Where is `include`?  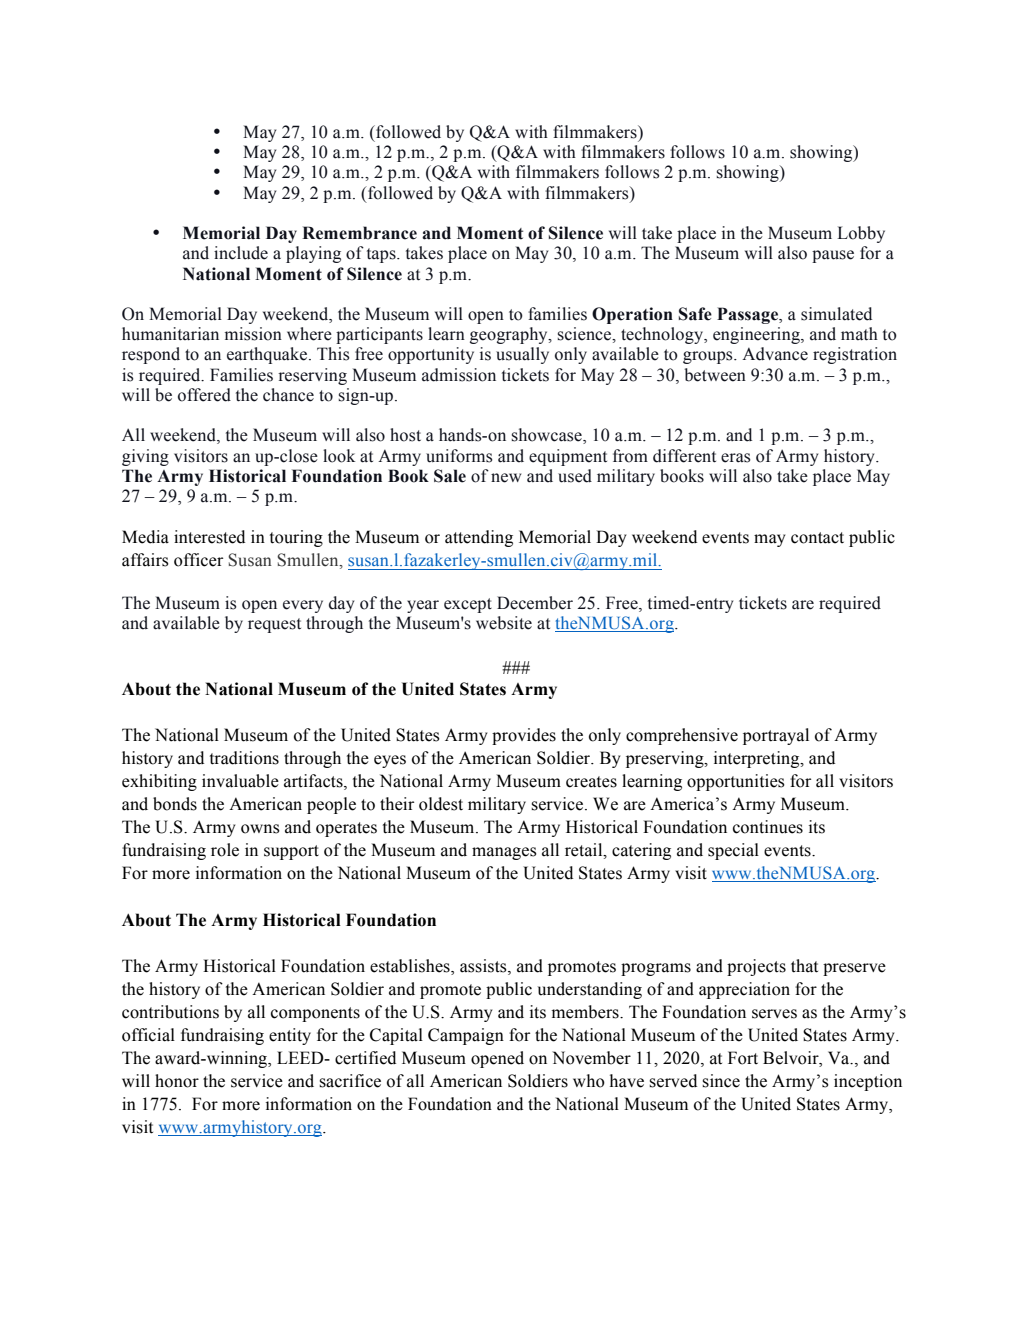 include is located at coordinates (241, 253).
